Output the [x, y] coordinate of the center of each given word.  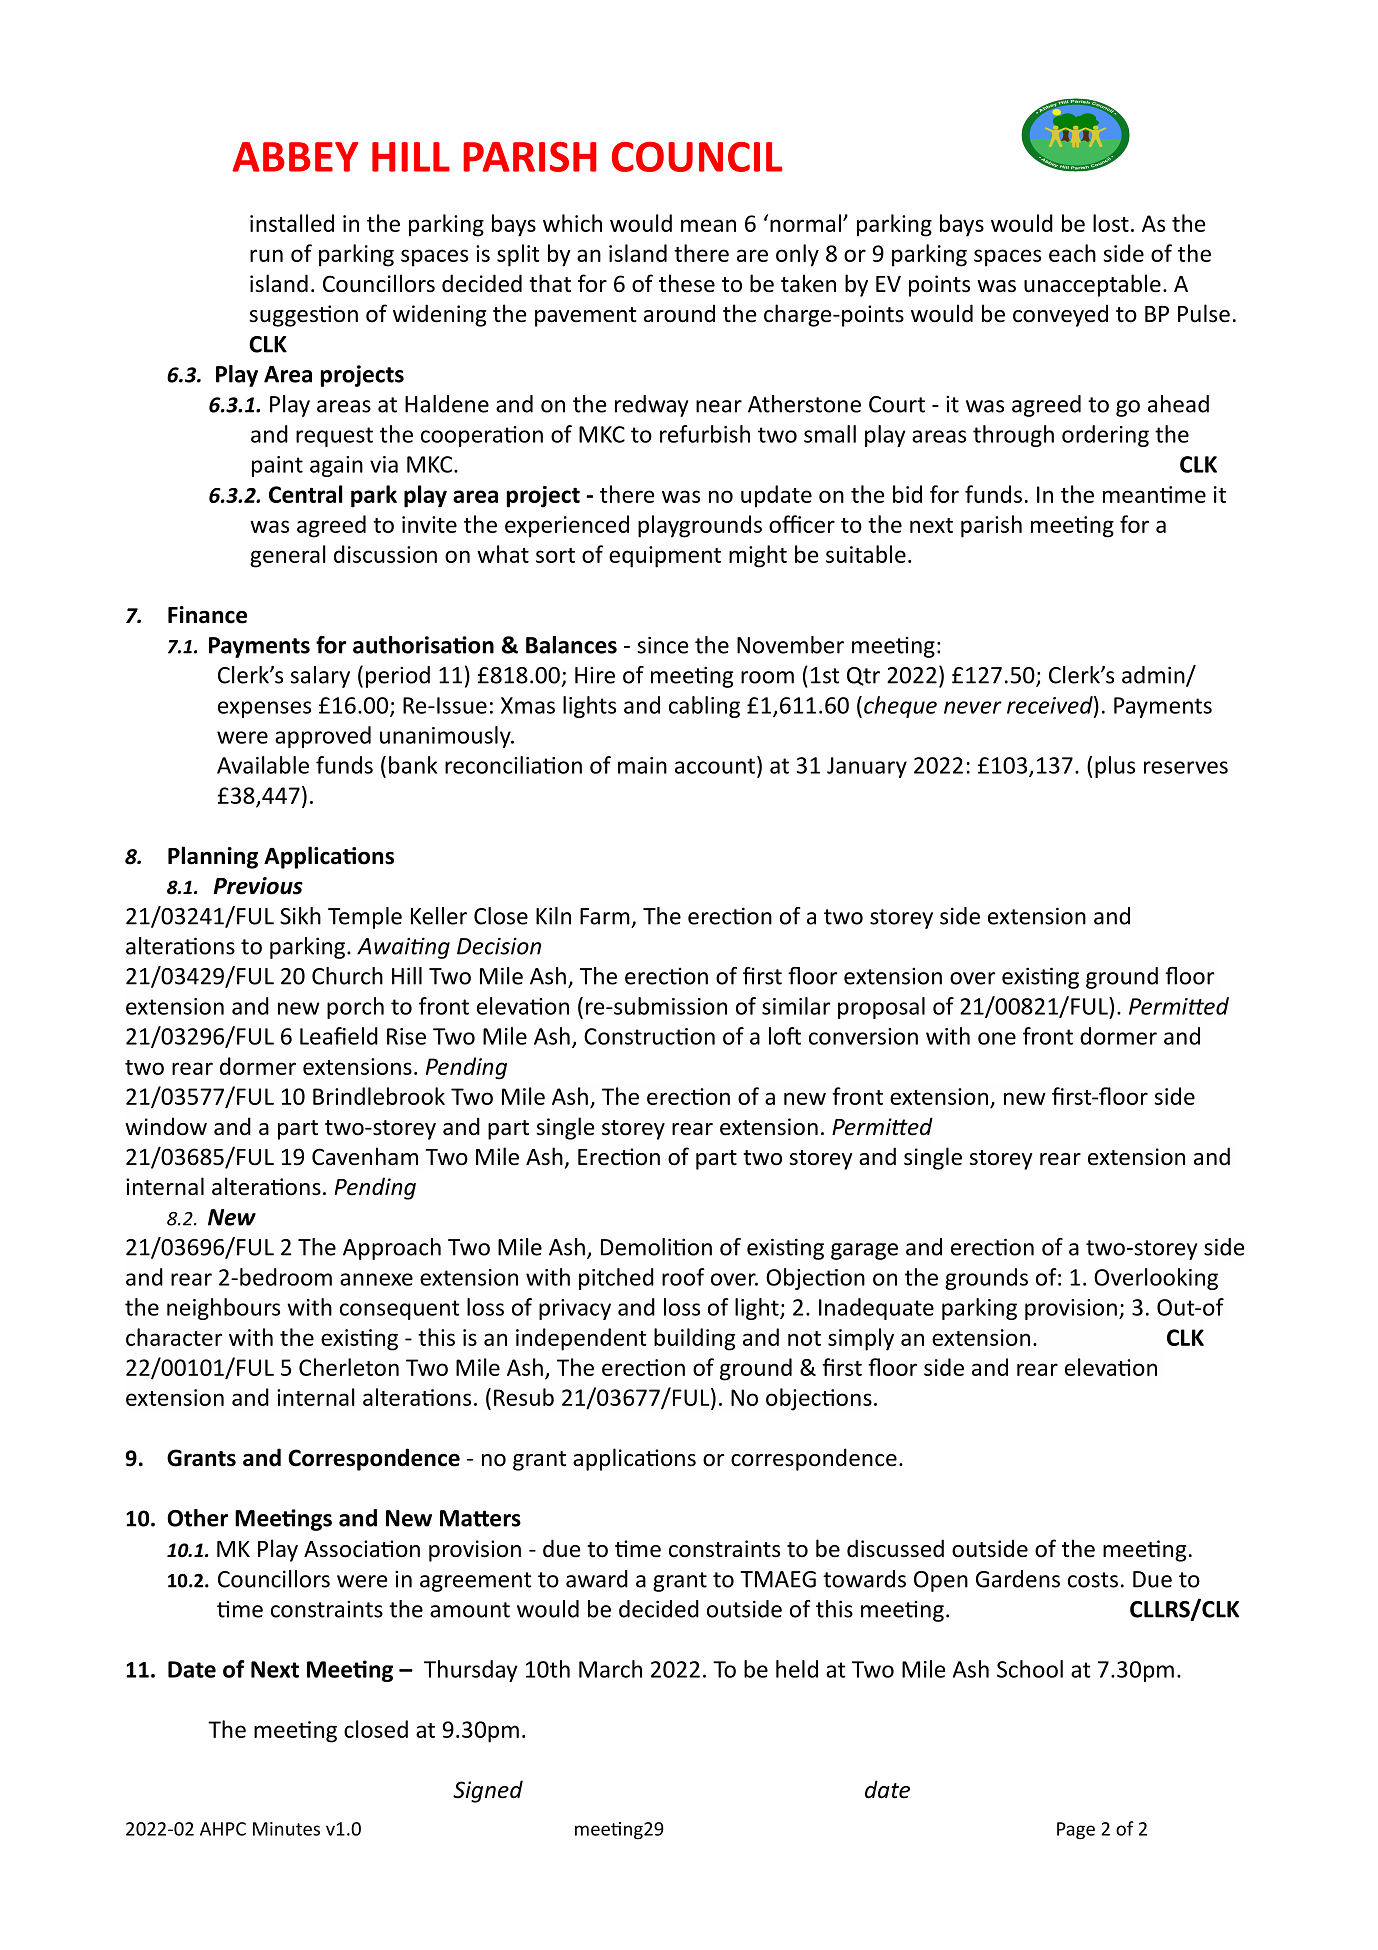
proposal [881, 1008]
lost [1111, 223]
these [687, 283]
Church [347, 976]
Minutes [286, 1829]
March [610, 1669]
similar [796, 1006]
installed [292, 223]
